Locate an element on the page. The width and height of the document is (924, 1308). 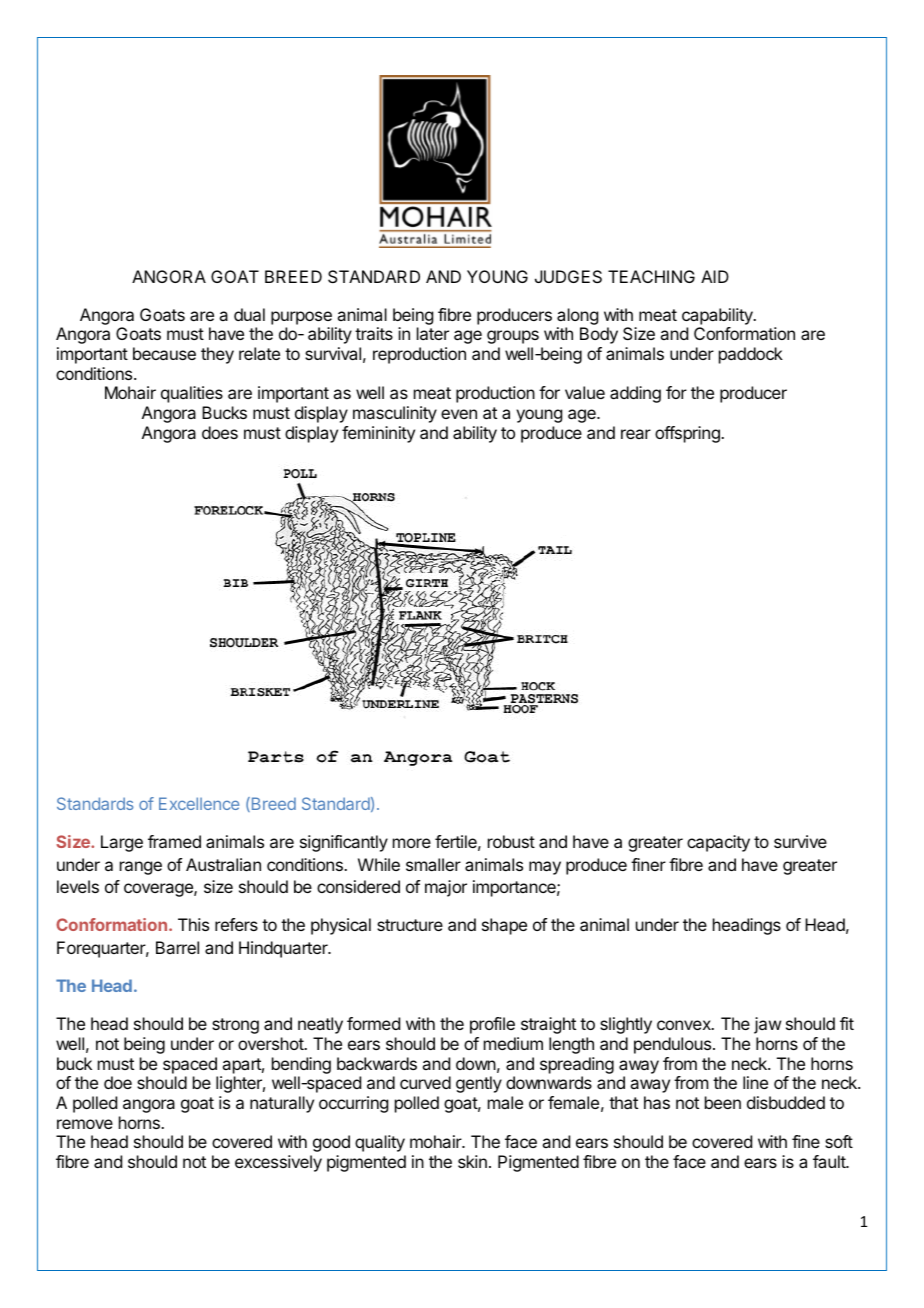
dual is located at coordinates (249, 314).
